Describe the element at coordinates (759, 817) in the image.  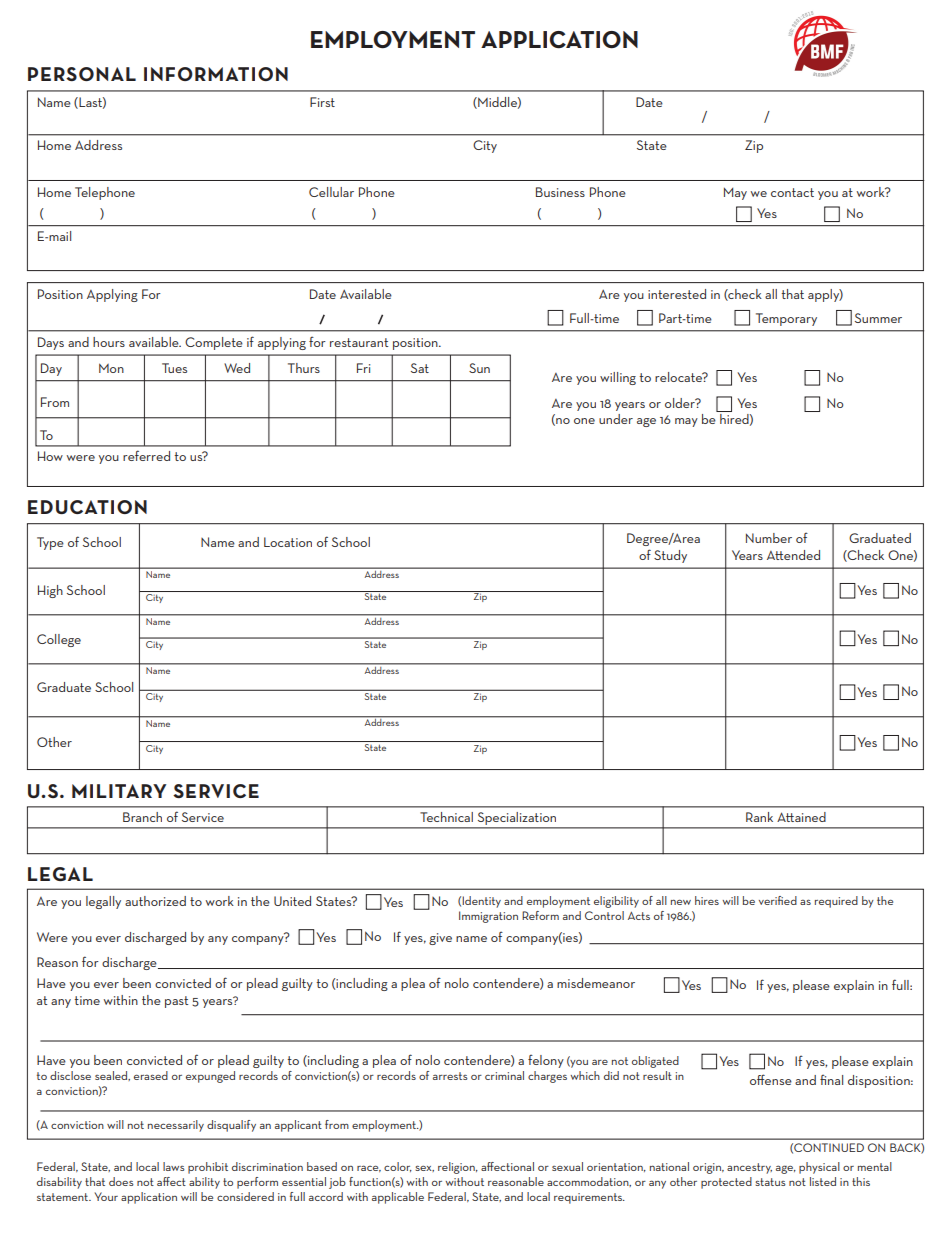
I see `Rank` at that location.
